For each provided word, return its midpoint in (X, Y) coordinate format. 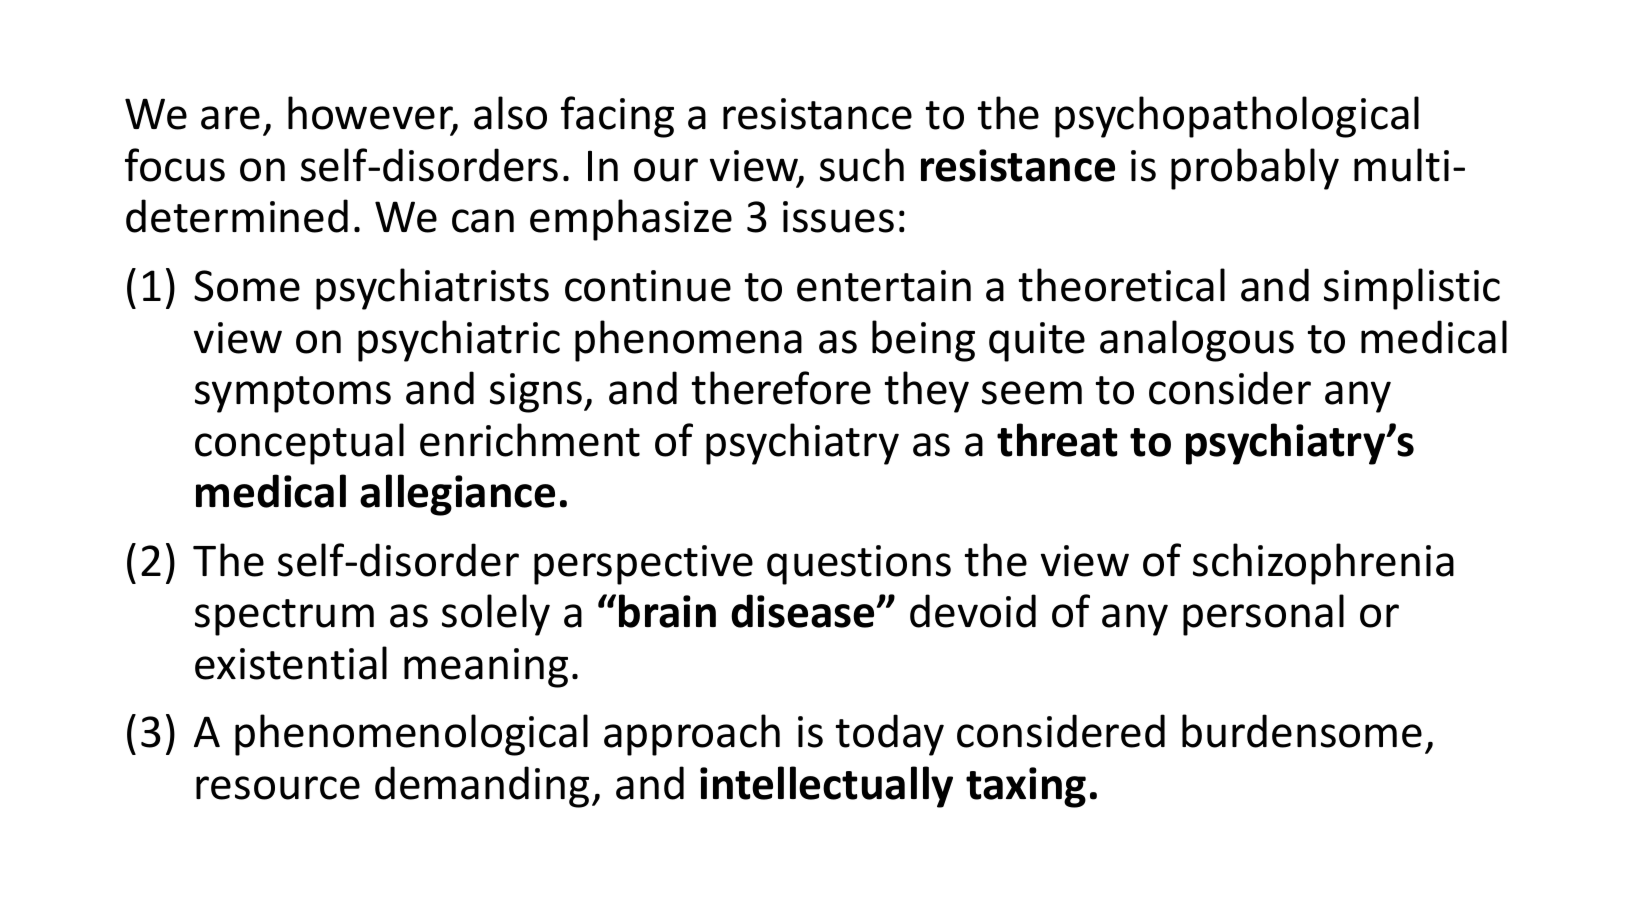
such (862, 165)
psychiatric (459, 341)
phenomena (688, 341)
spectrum (284, 617)
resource (278, 788)
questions (859, 565)
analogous (1197, 341)
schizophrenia (1323, 564)
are (230, 118)
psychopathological (1237, 117)
